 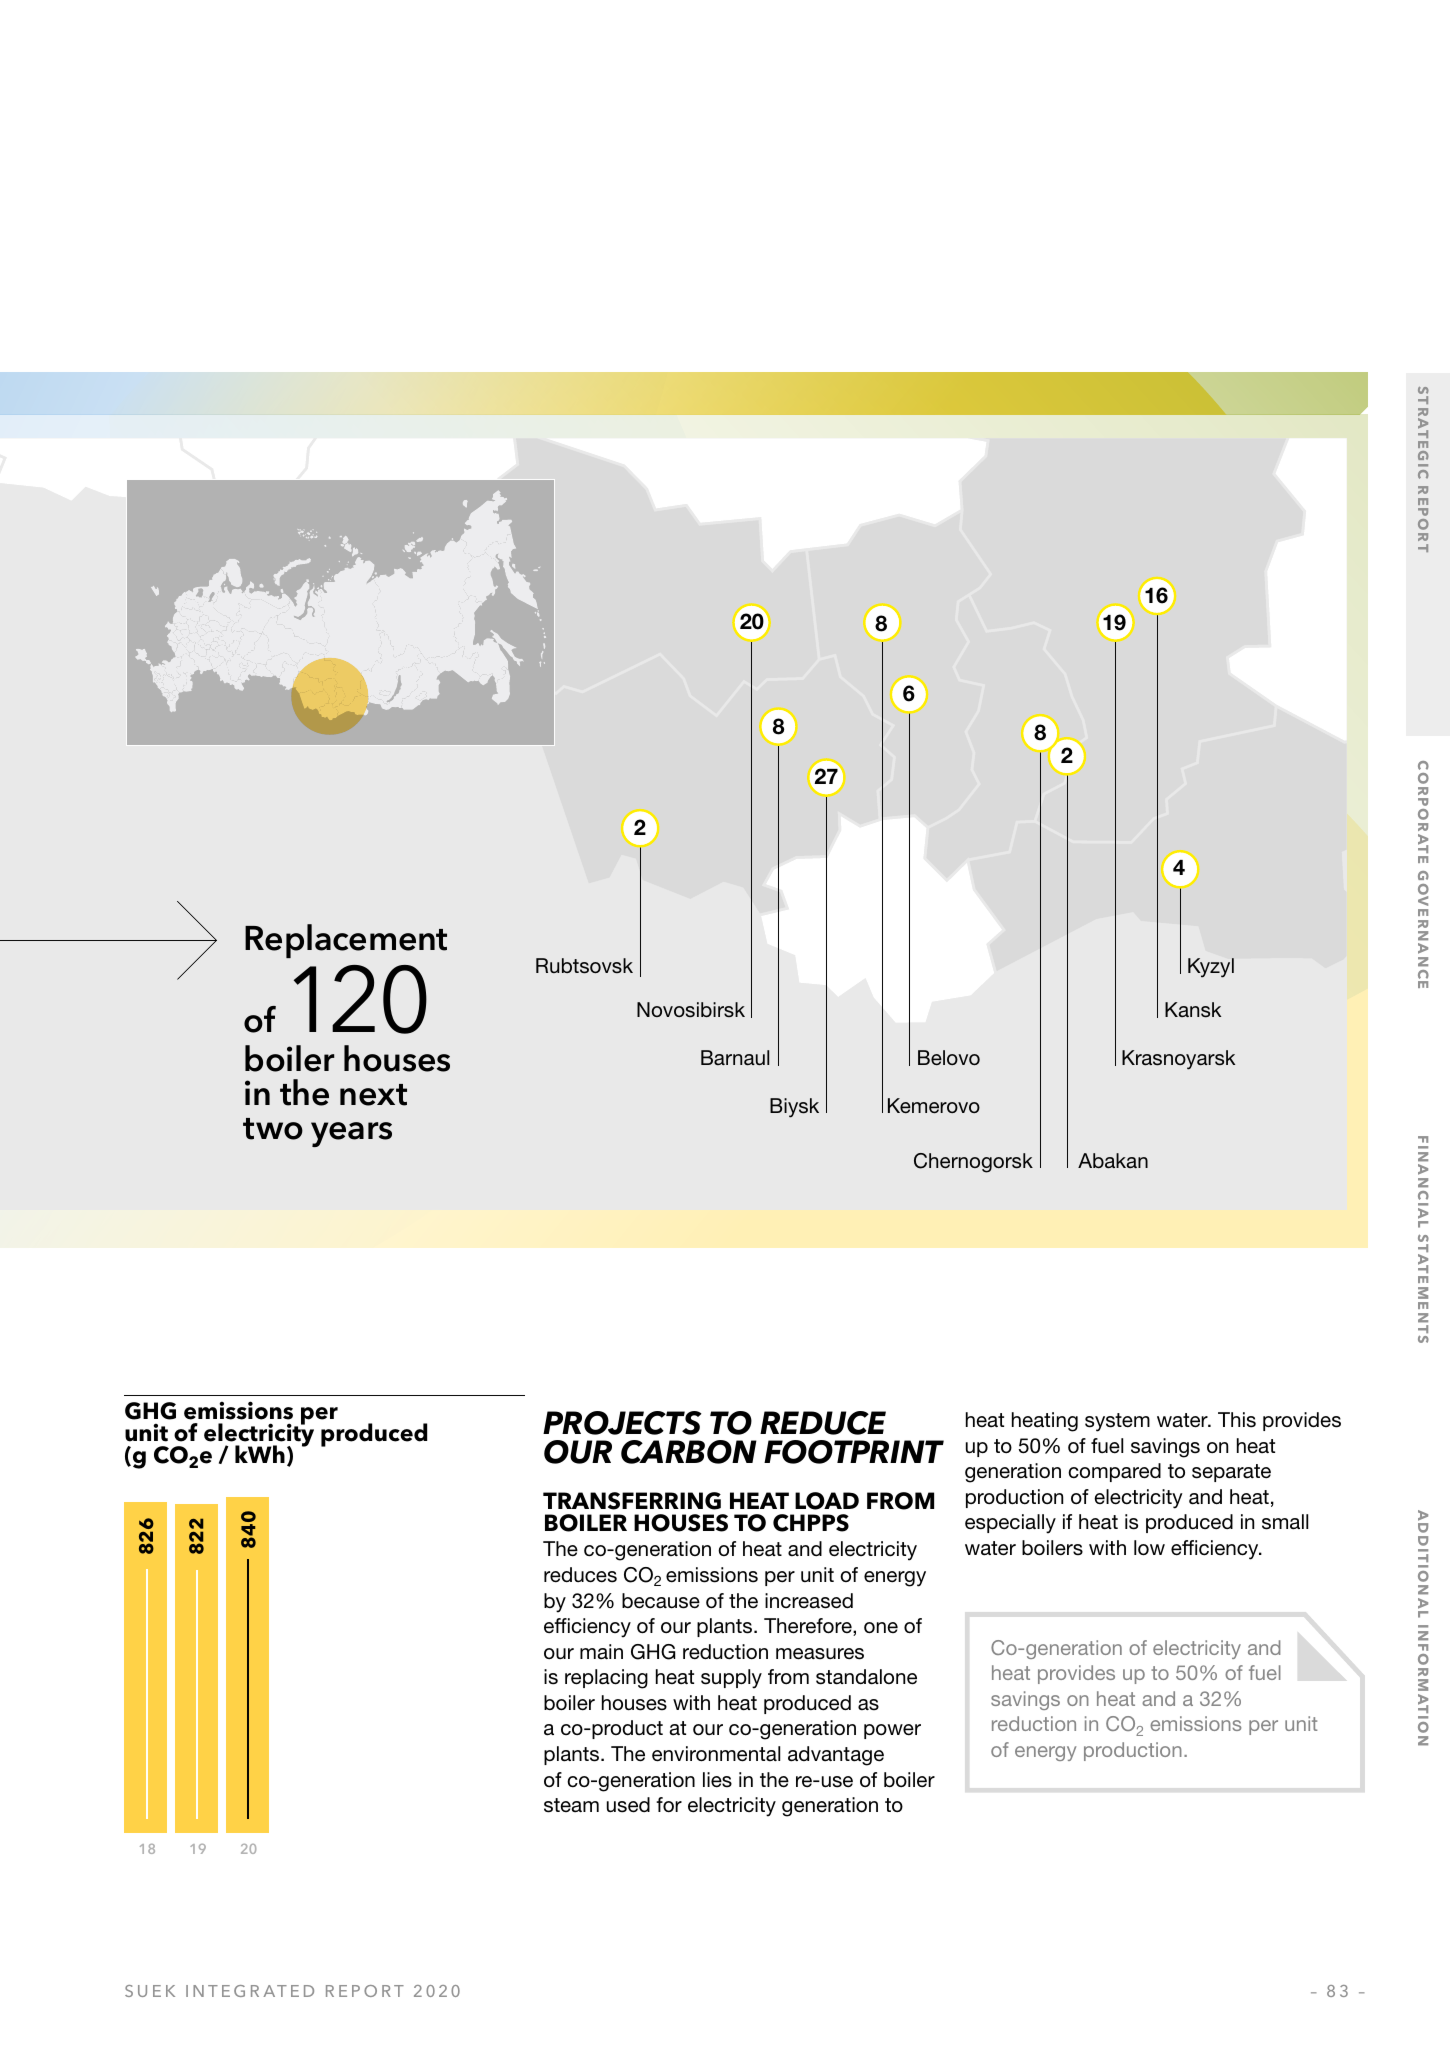 What do you see at coordinates (351, 1134) in the page?
I see `years` at bounding box center [351, 1134].
